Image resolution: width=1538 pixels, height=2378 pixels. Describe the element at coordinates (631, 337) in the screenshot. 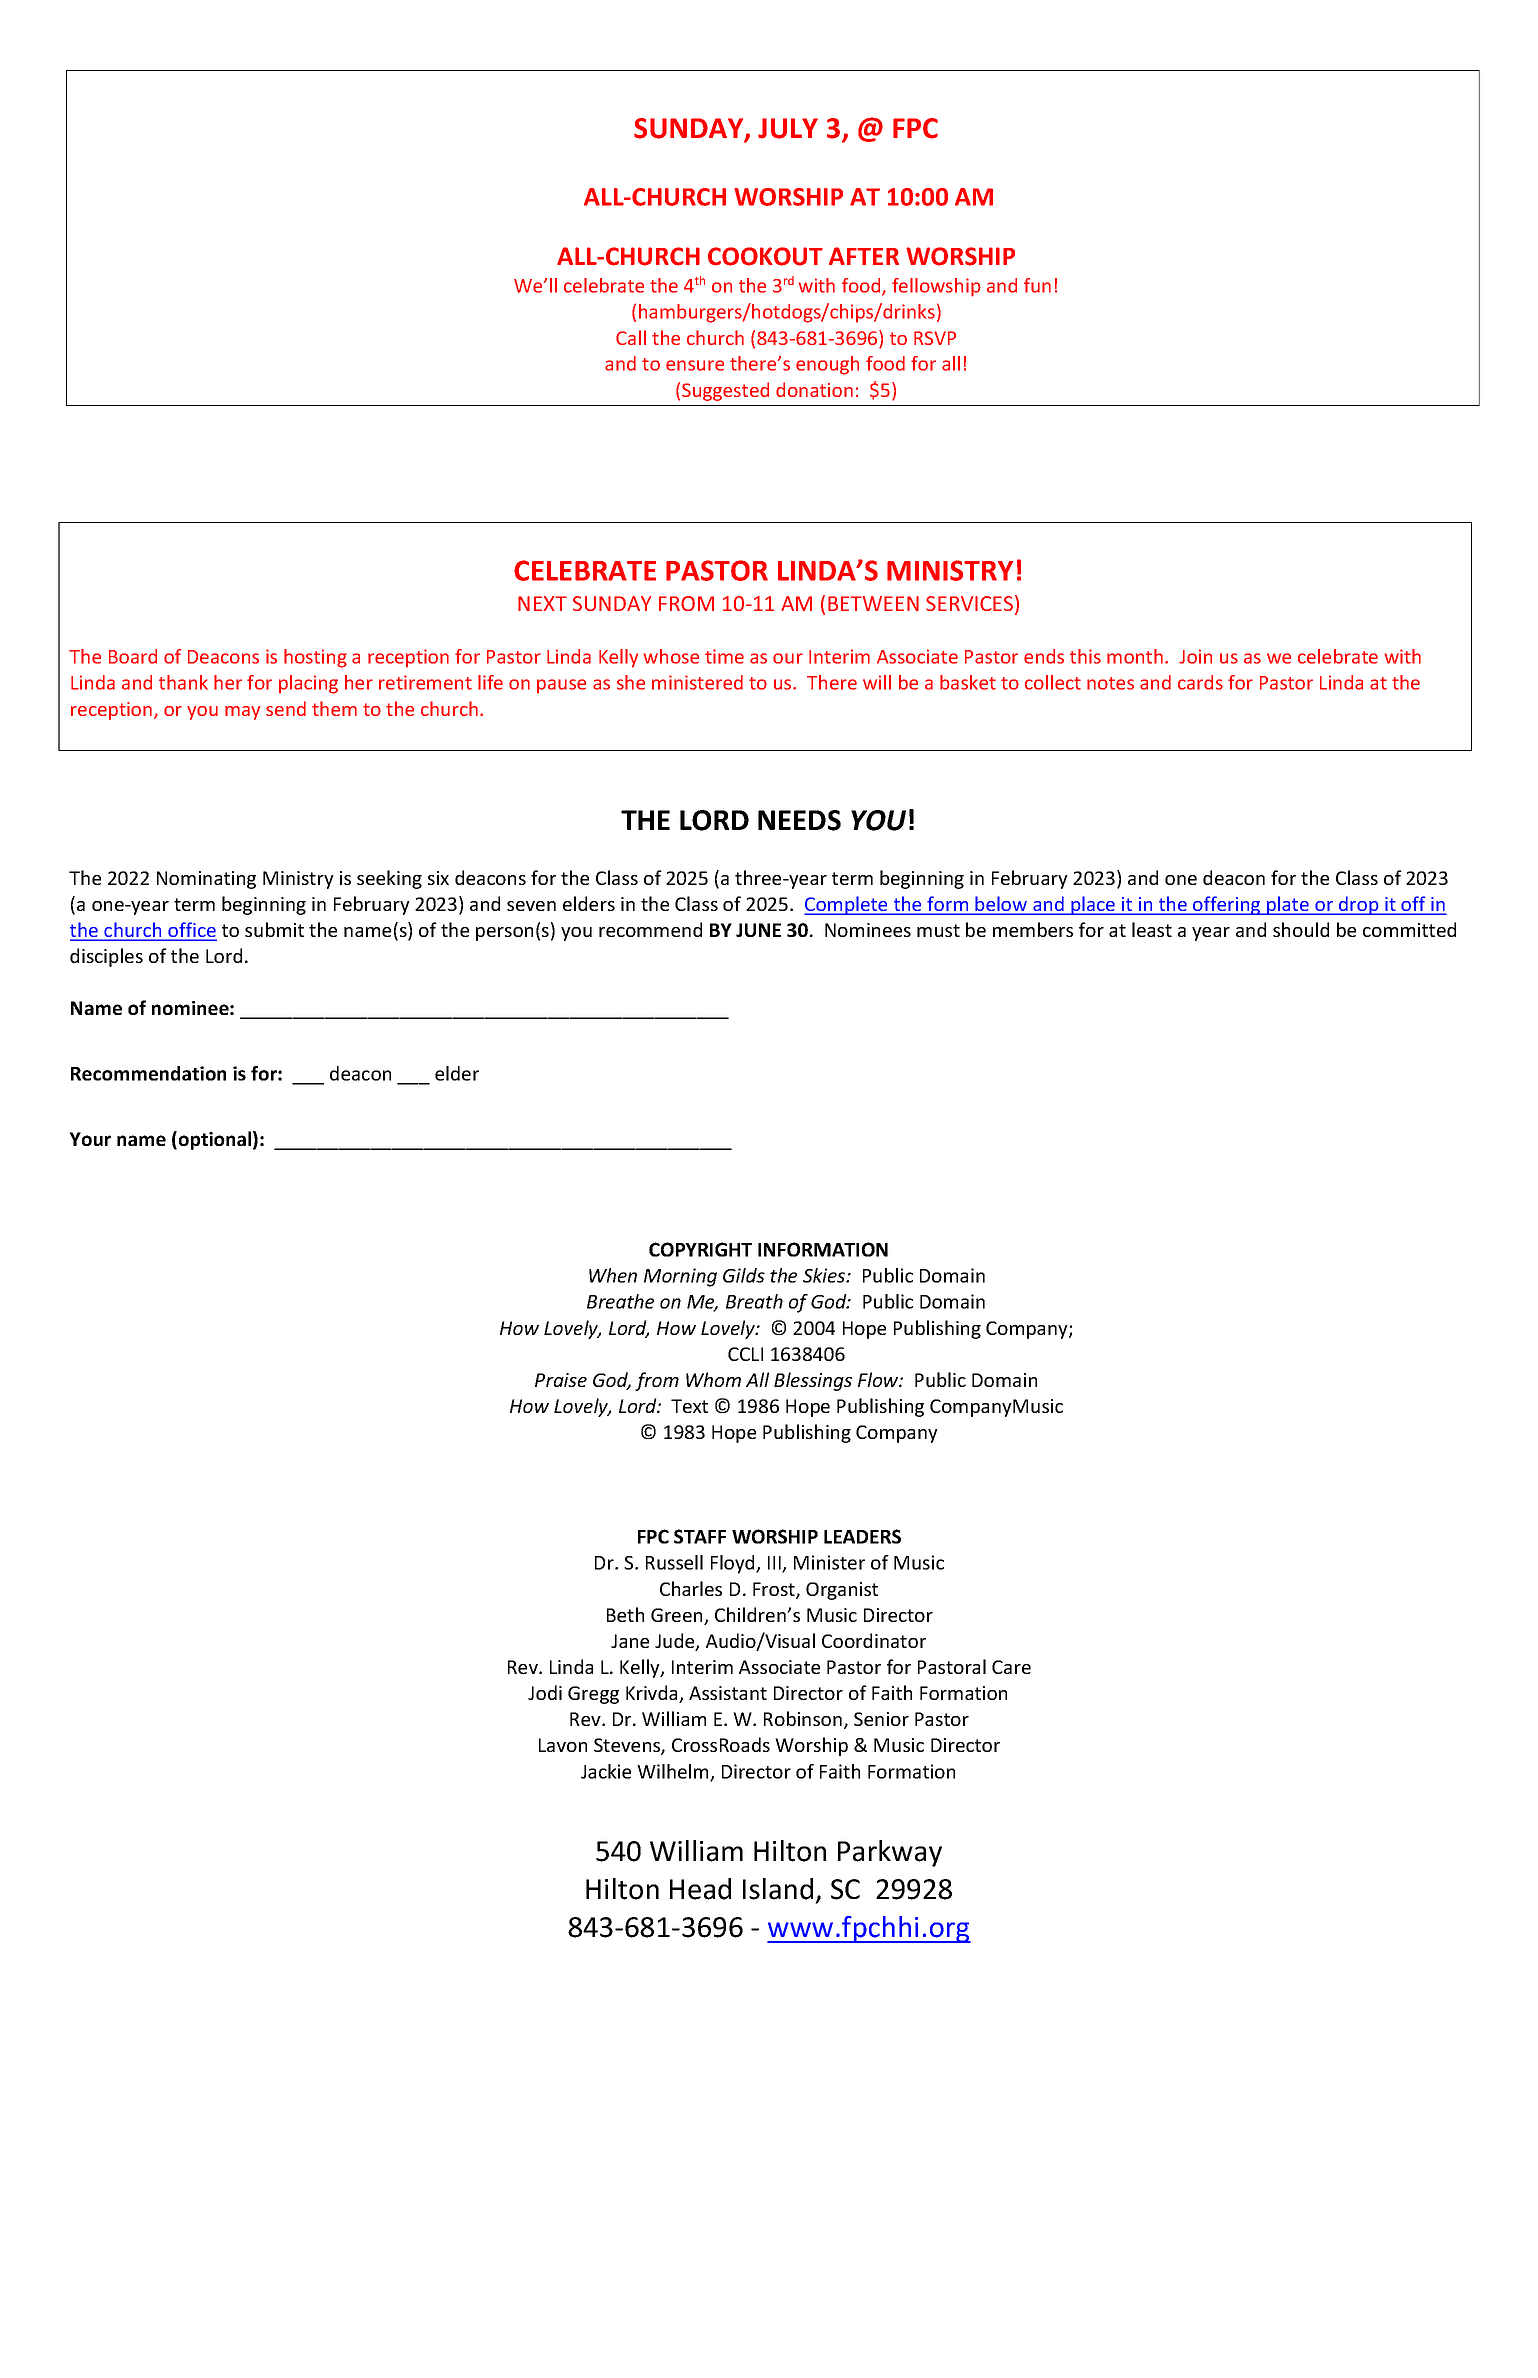

I see `Call` at that location.
